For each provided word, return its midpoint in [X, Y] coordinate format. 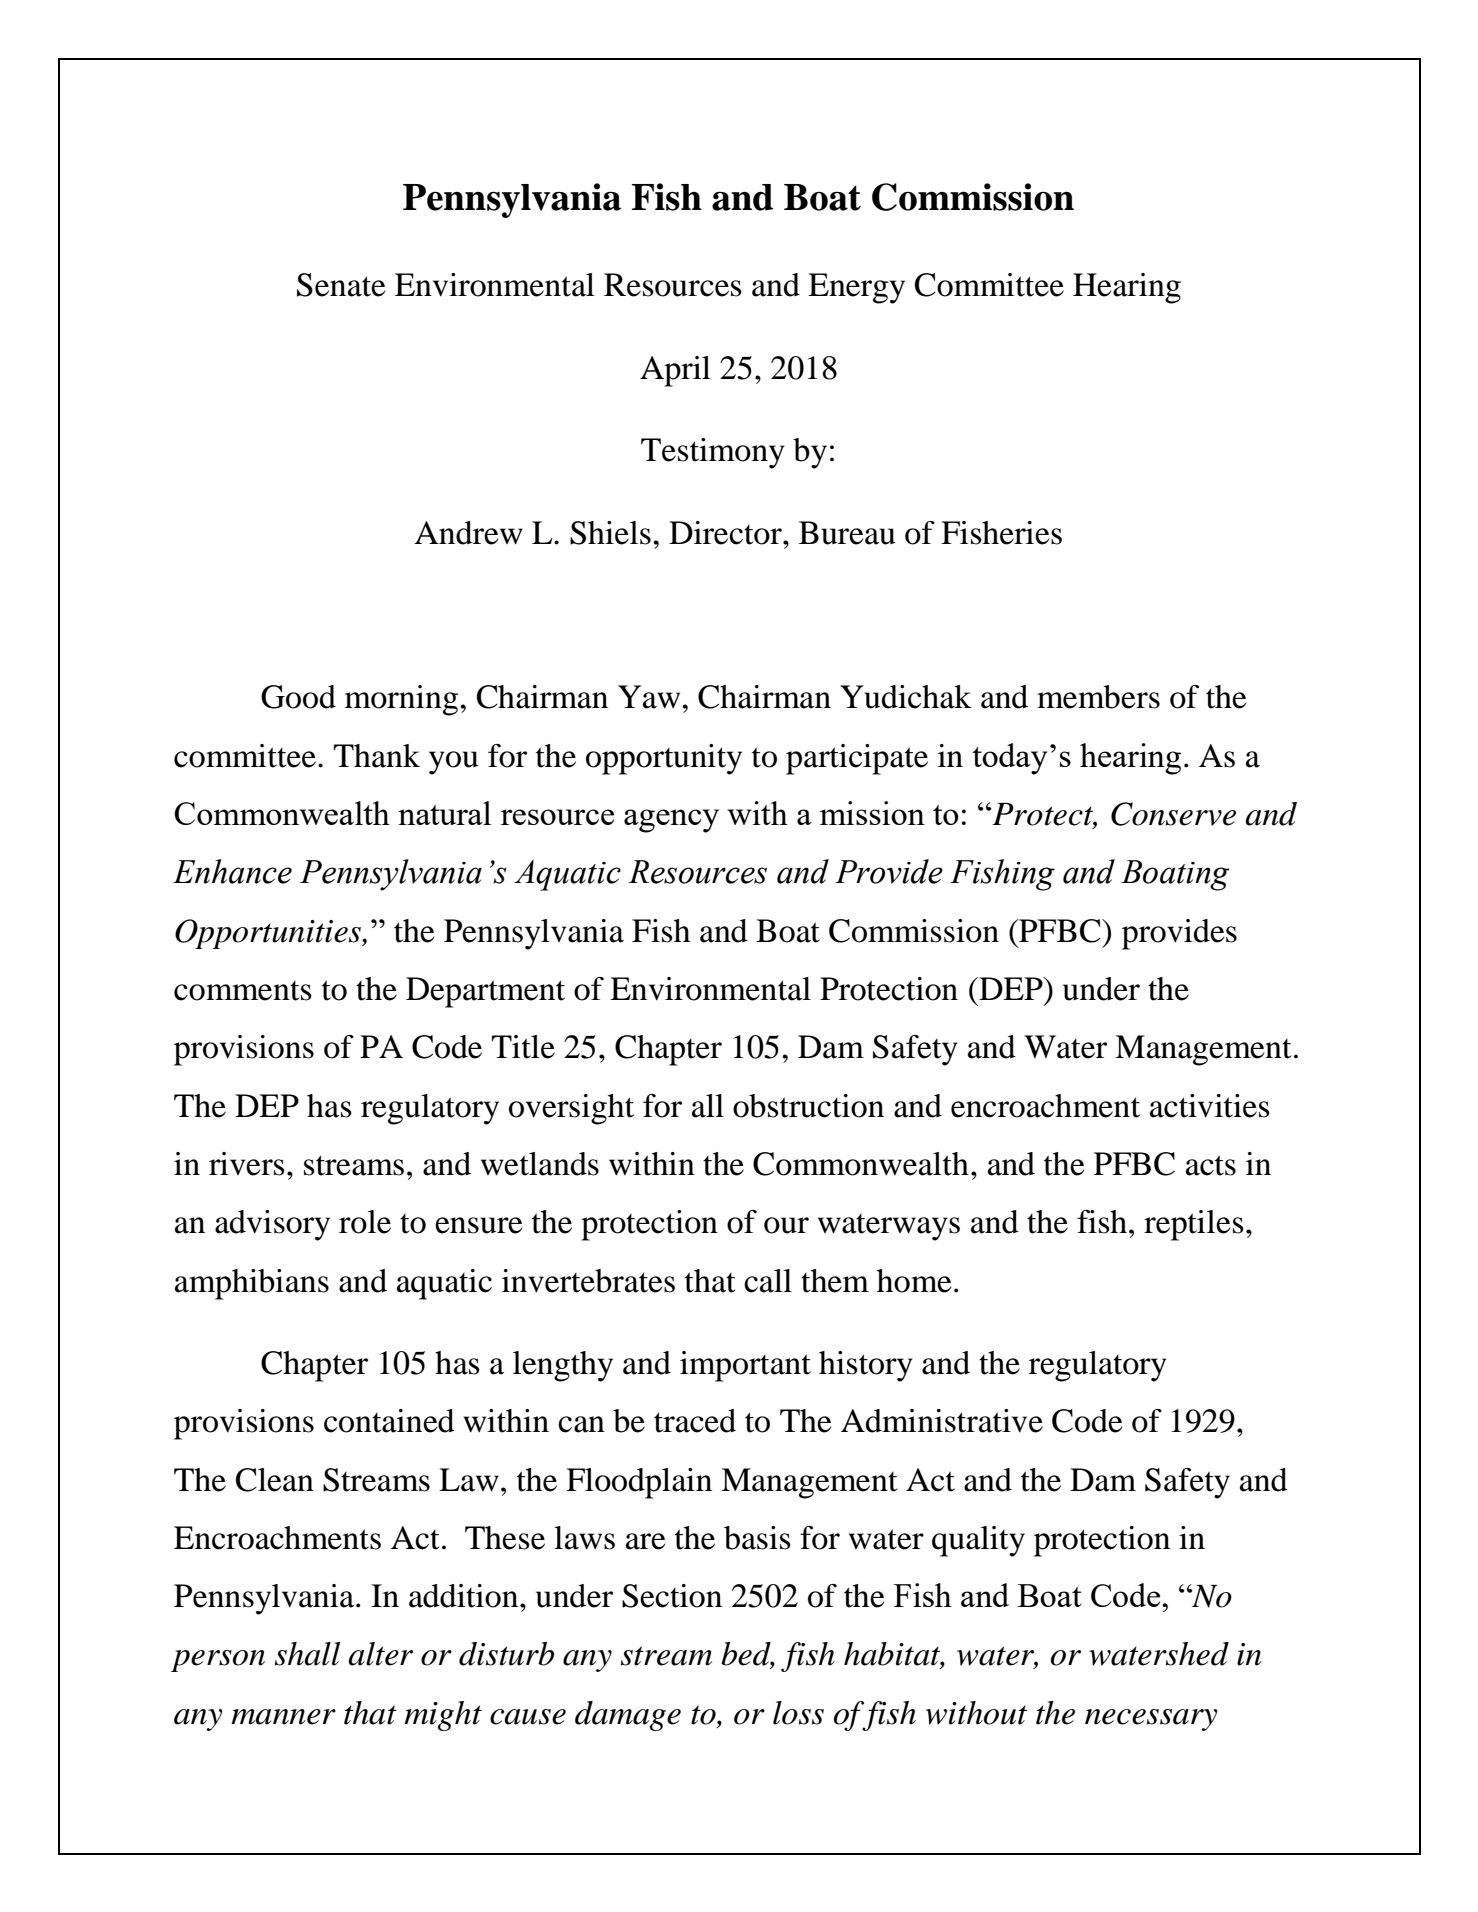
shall [307, 1654]
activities [1210, 1106]
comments [243, 991]
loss [798, 1713]
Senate [341, 285]
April [675, 371]
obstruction [808, 1106]
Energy [856, 288]
